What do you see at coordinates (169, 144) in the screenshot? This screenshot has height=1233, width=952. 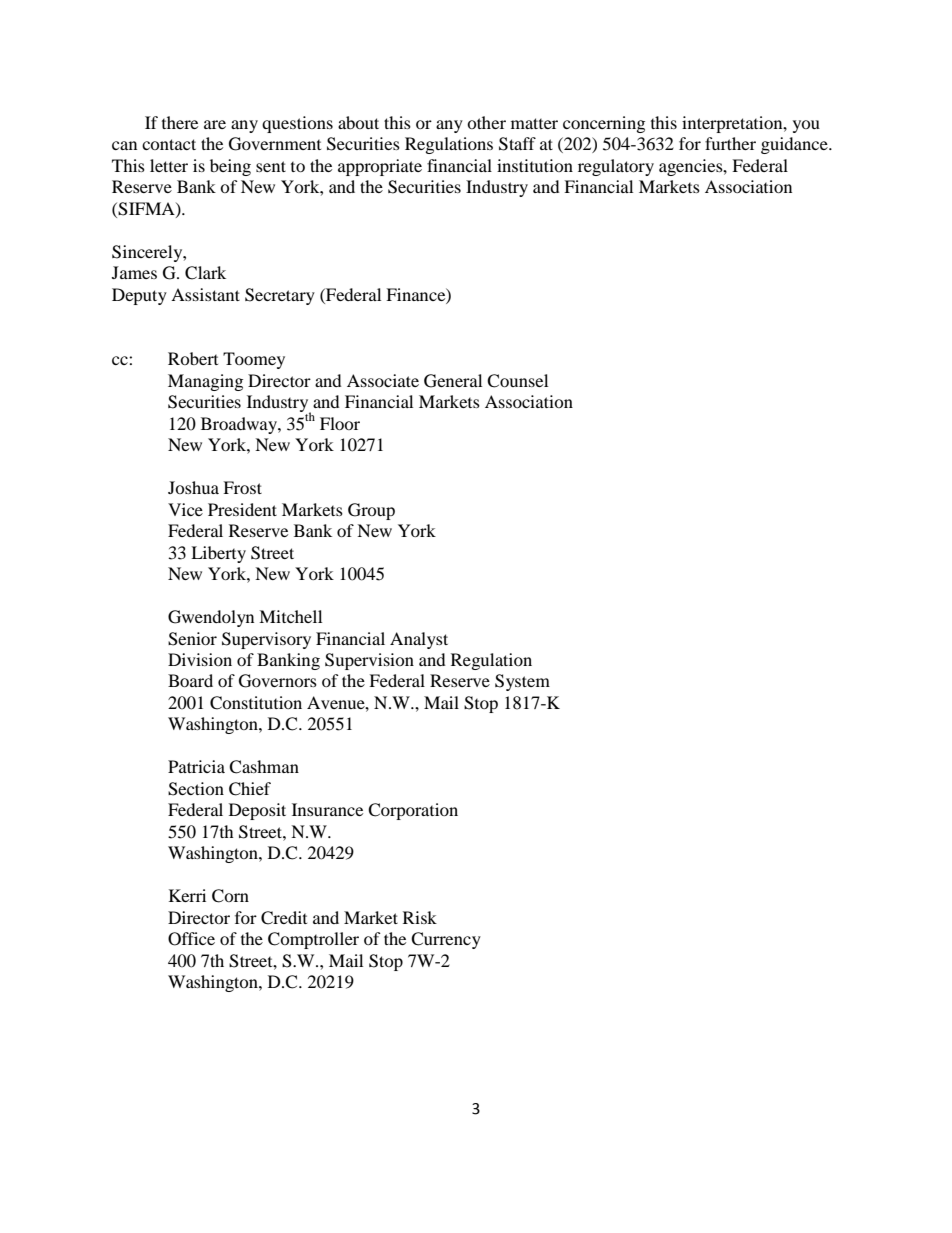 I see `contact` at bounding box center [169, 144].
